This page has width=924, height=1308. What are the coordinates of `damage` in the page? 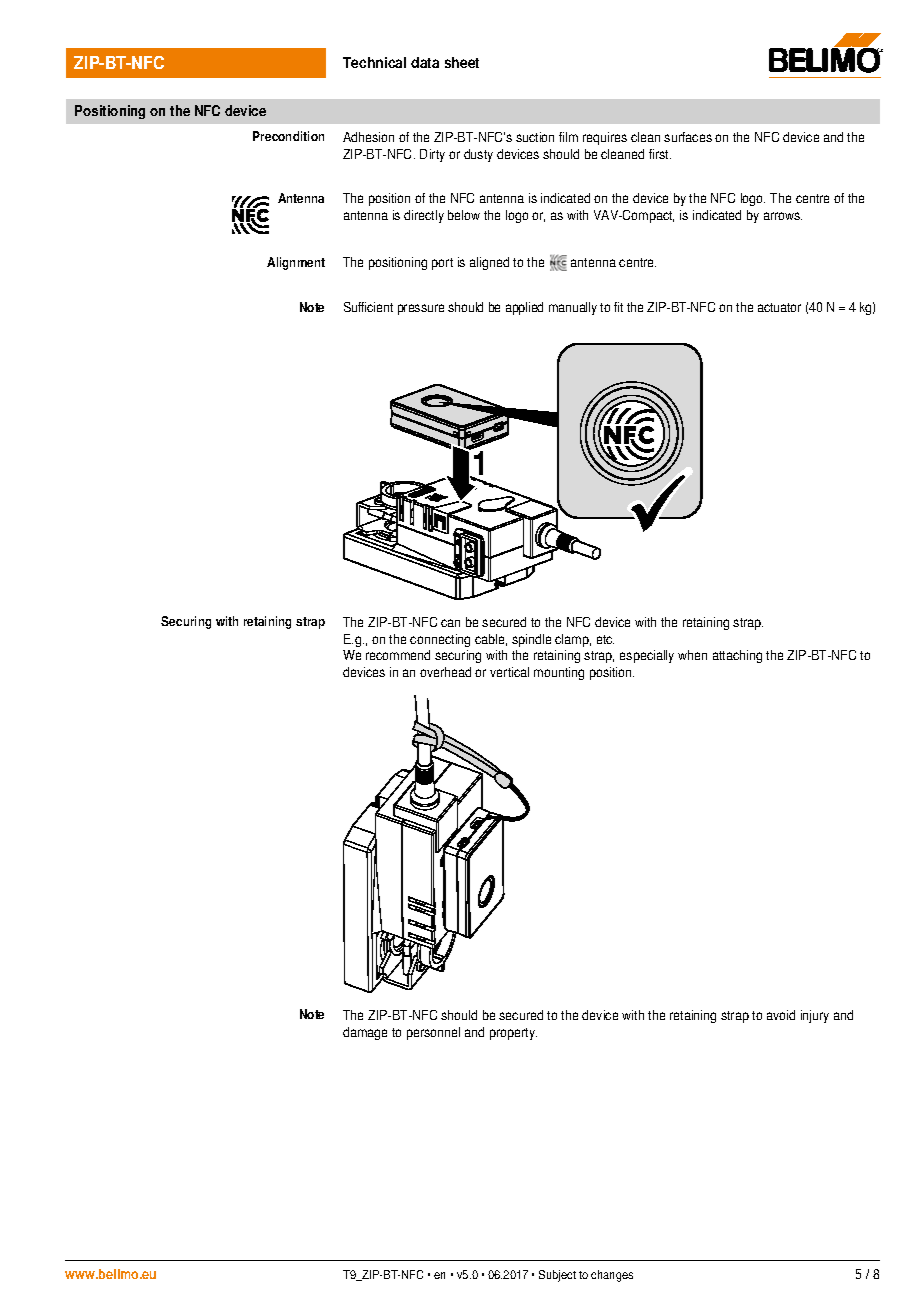 It's located at (365, 1033).
